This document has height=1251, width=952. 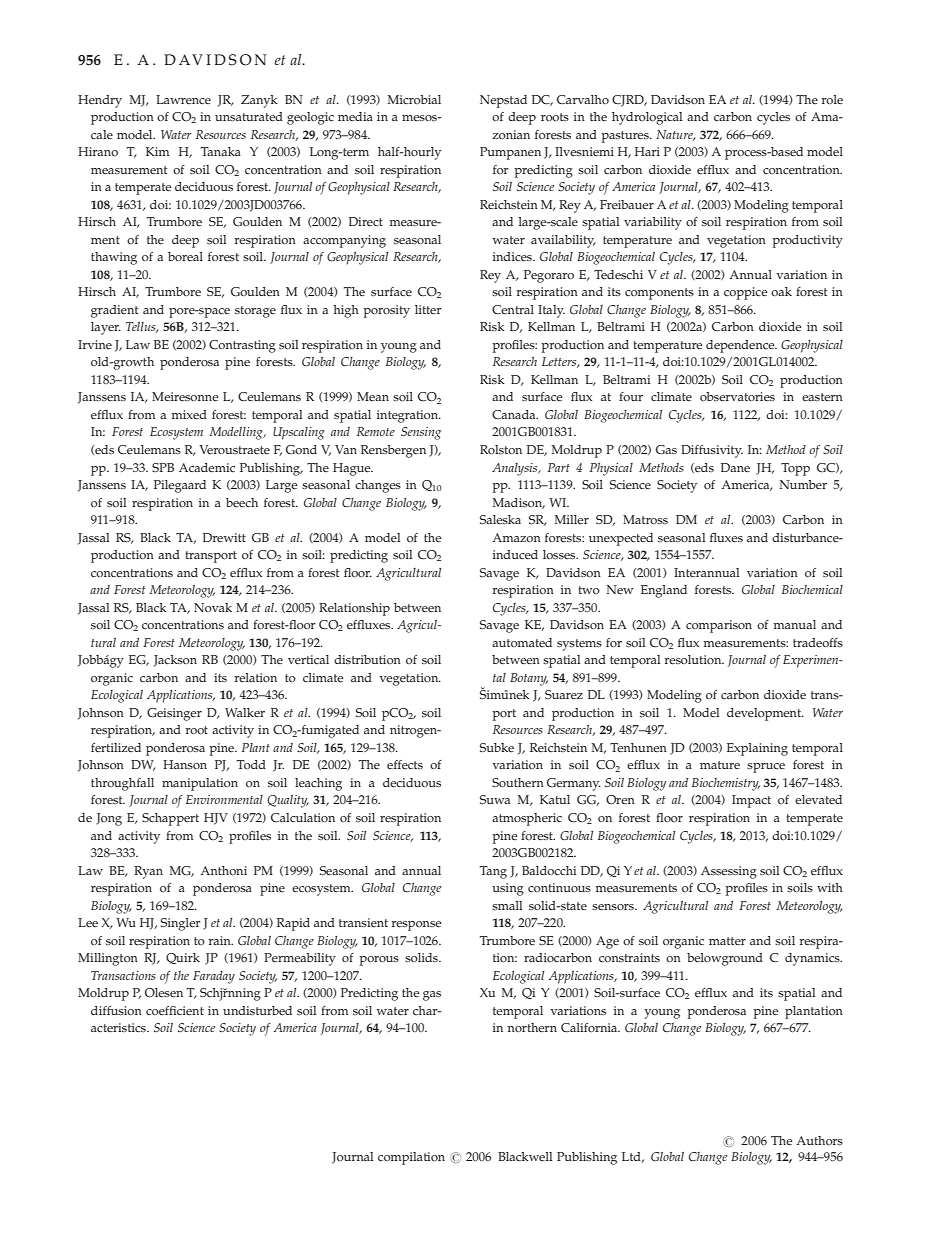 I want to click on coefficient, so click(x=175, y=1011).
